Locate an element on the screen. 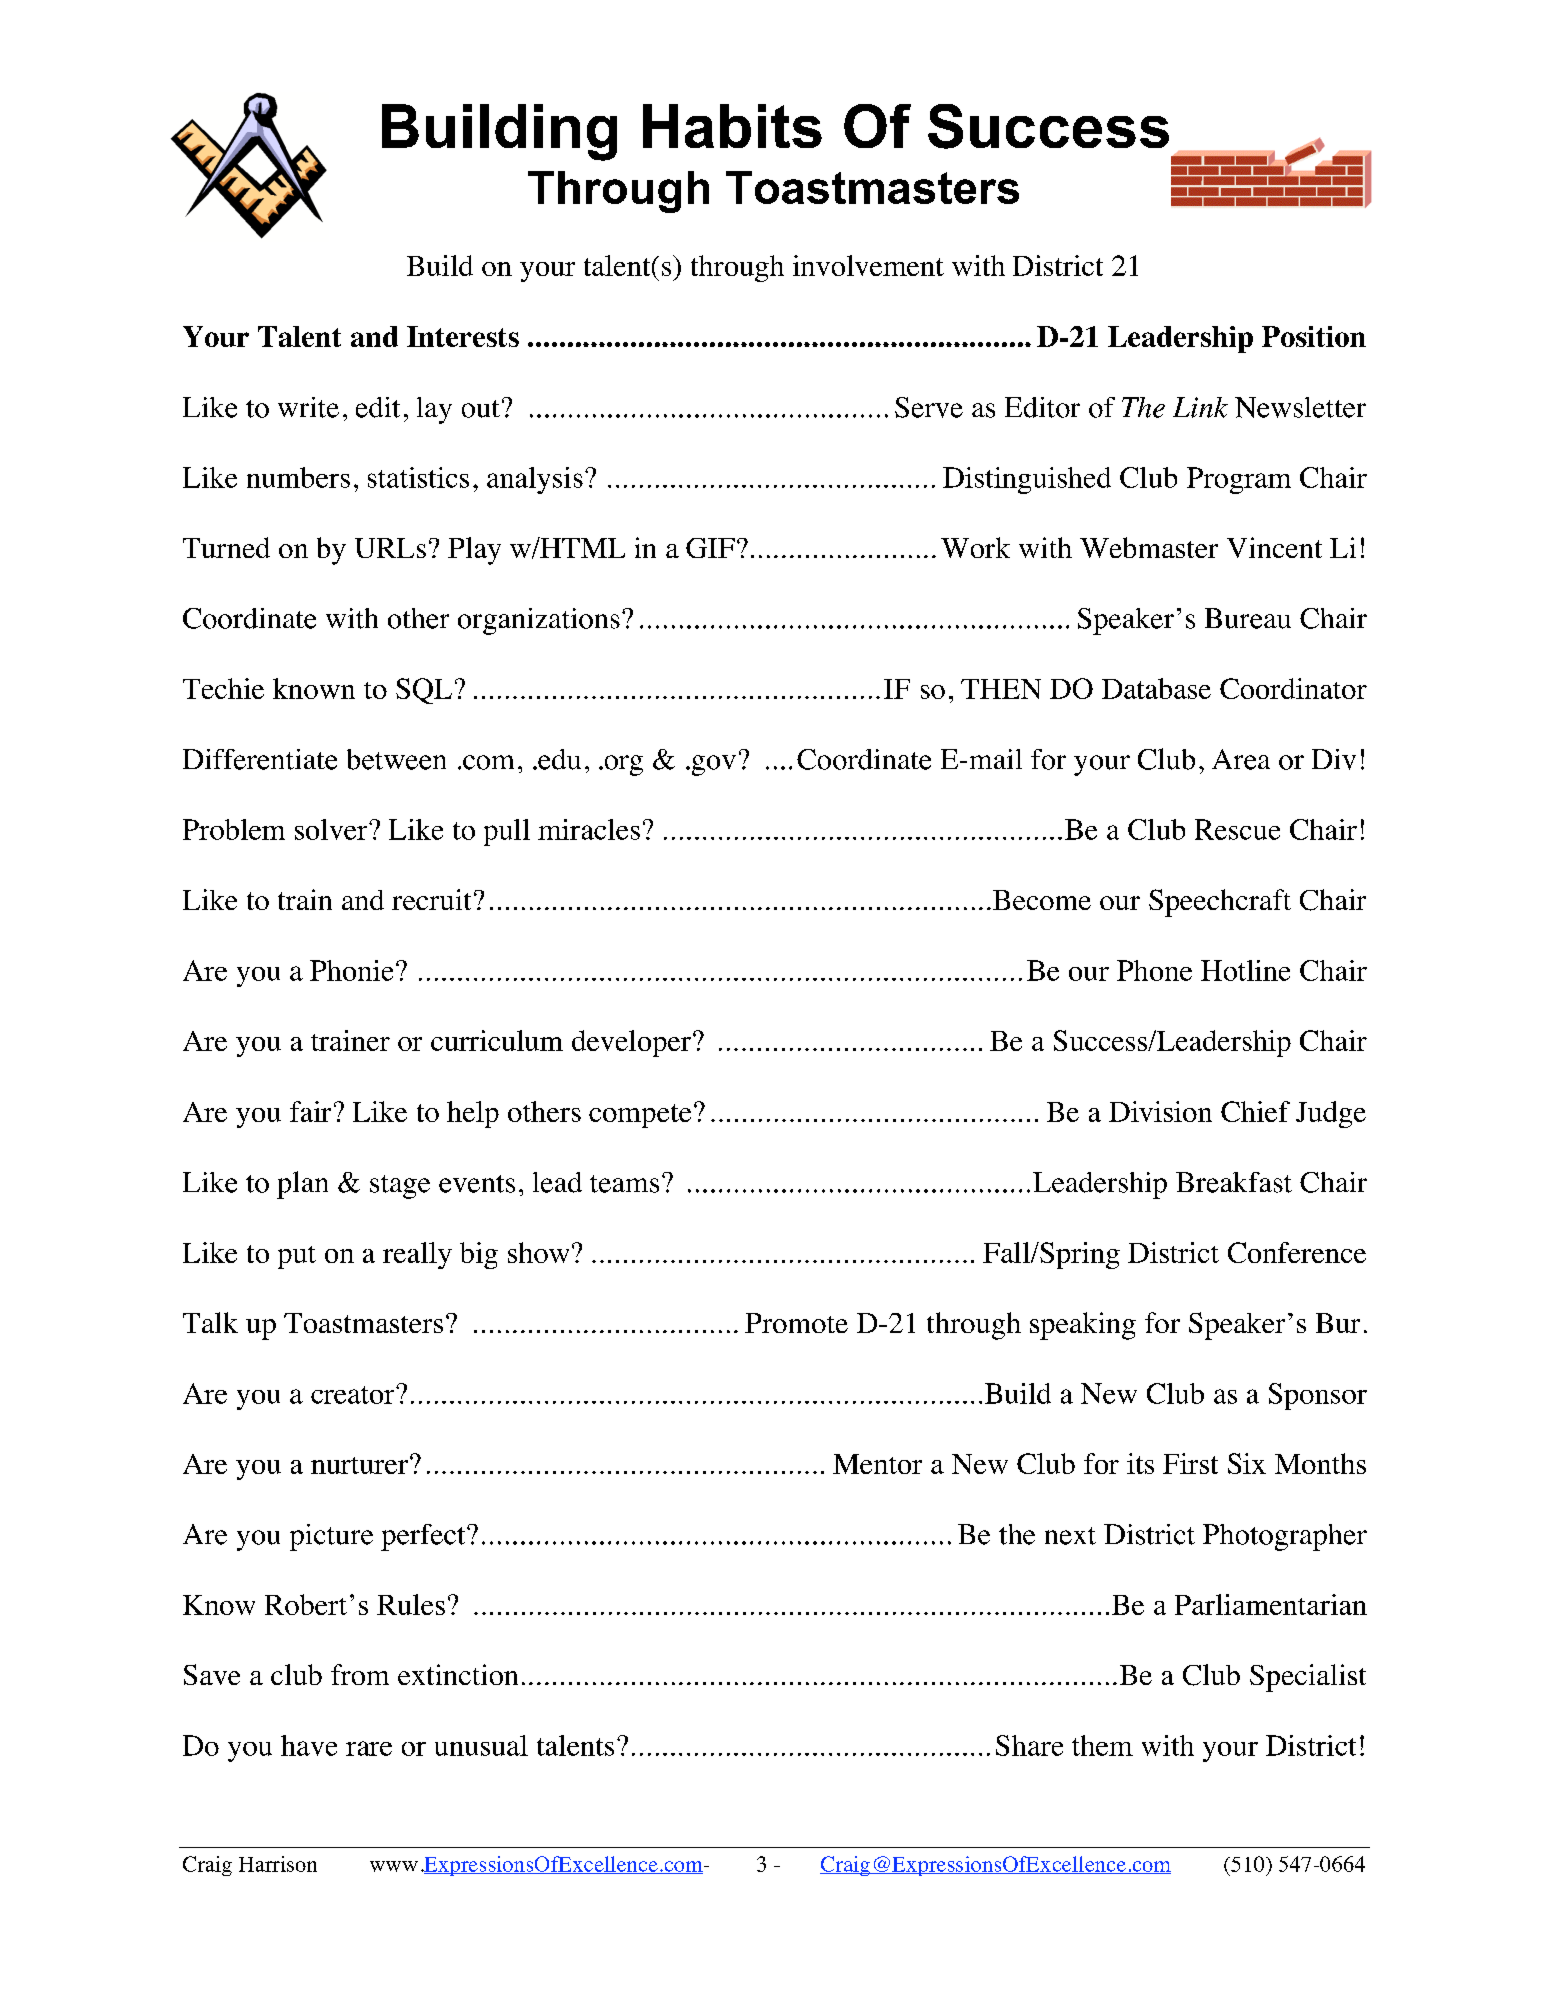 This screenshot has height=2003, width=1548. Position is located at coordinates (1314, 336).
